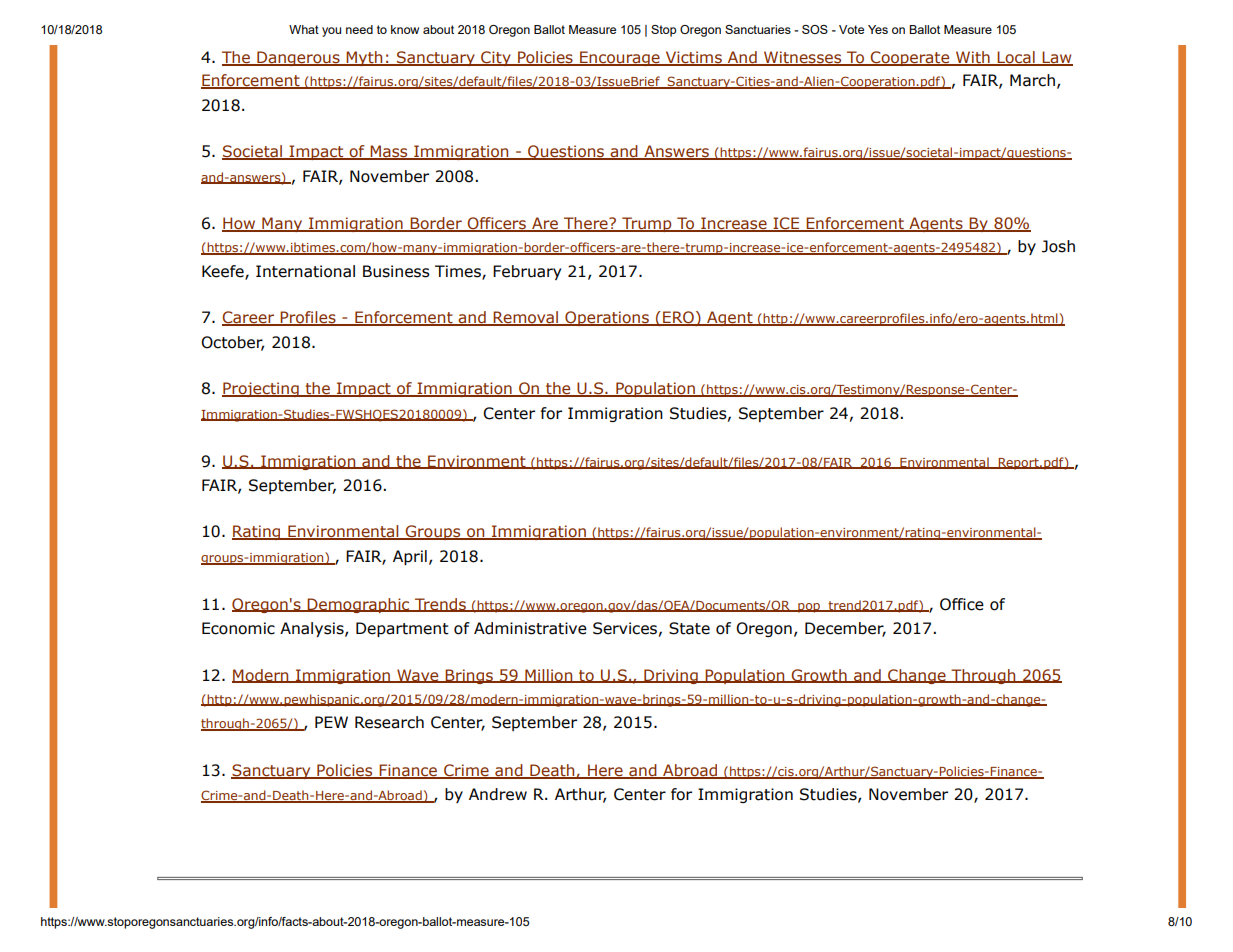  Describe the element at coordinates (410, 557) in the image. I see `April` at that location.
